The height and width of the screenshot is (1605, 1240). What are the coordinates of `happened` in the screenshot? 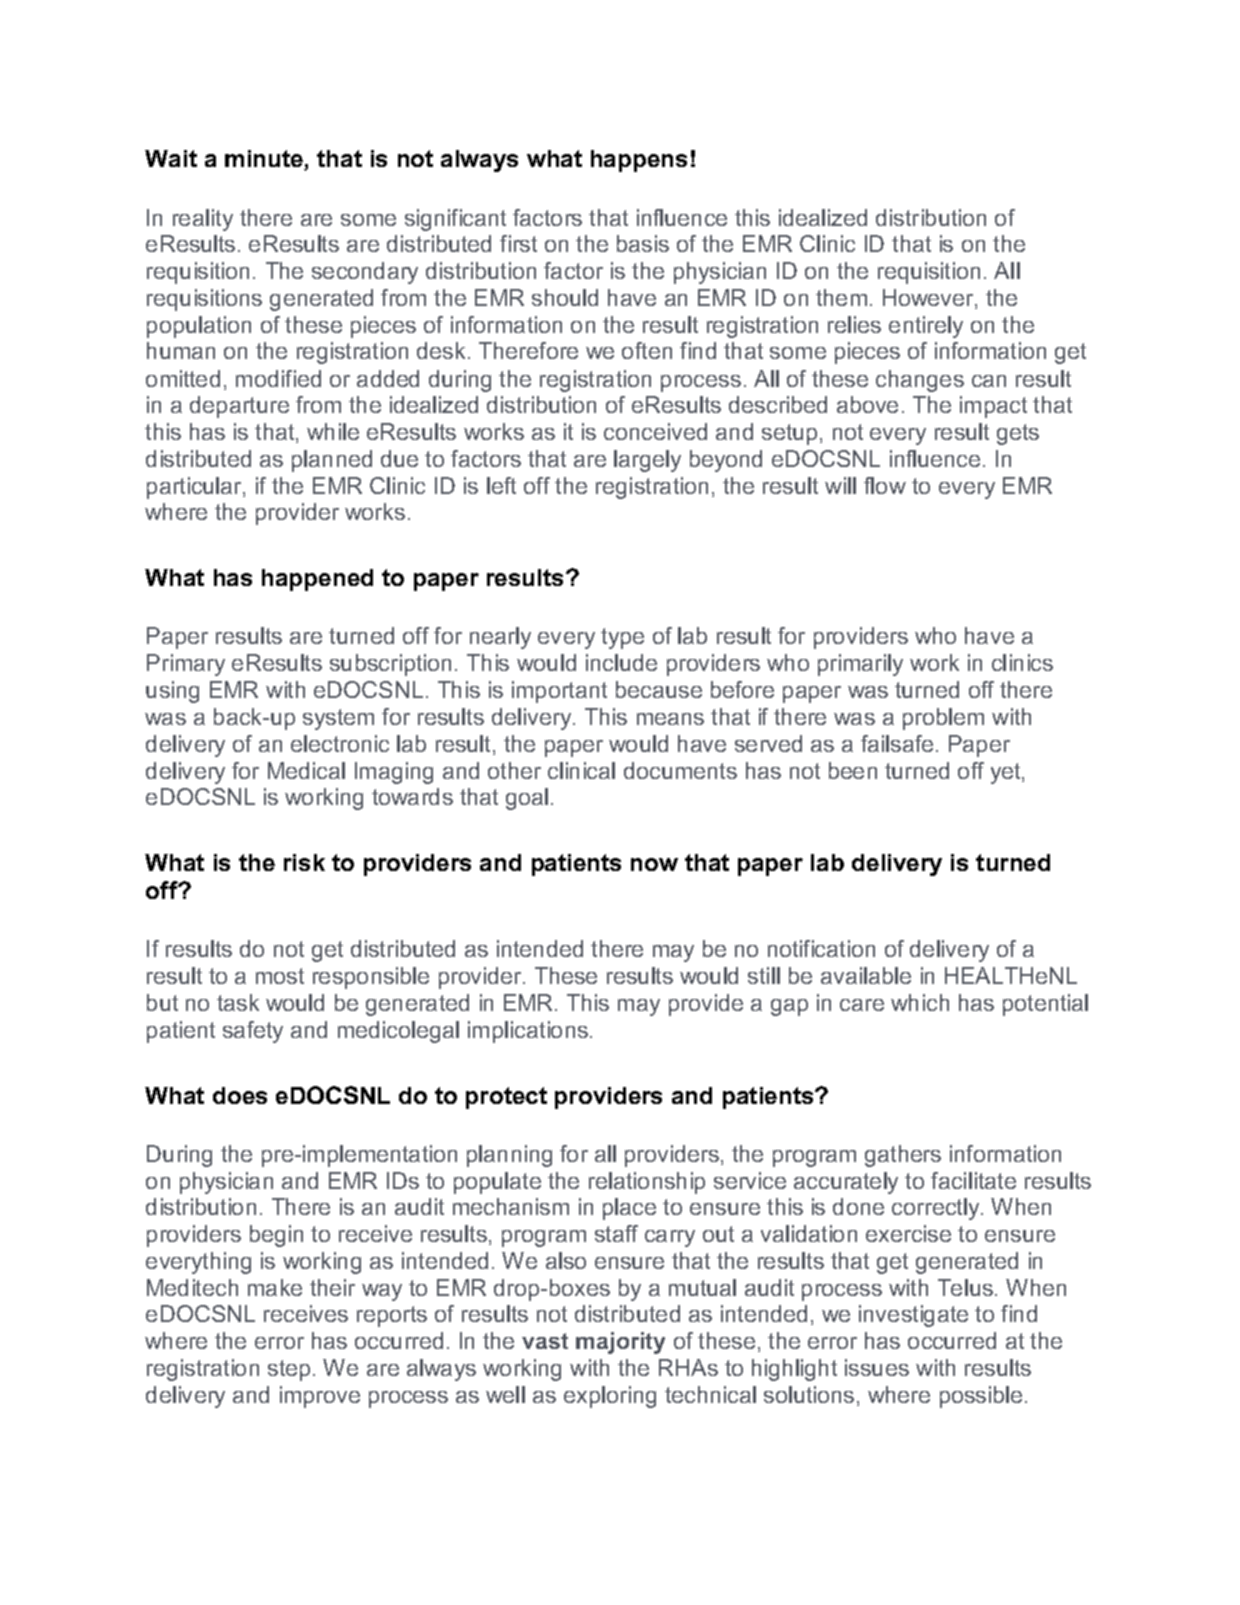 It's located at (317, 580).
